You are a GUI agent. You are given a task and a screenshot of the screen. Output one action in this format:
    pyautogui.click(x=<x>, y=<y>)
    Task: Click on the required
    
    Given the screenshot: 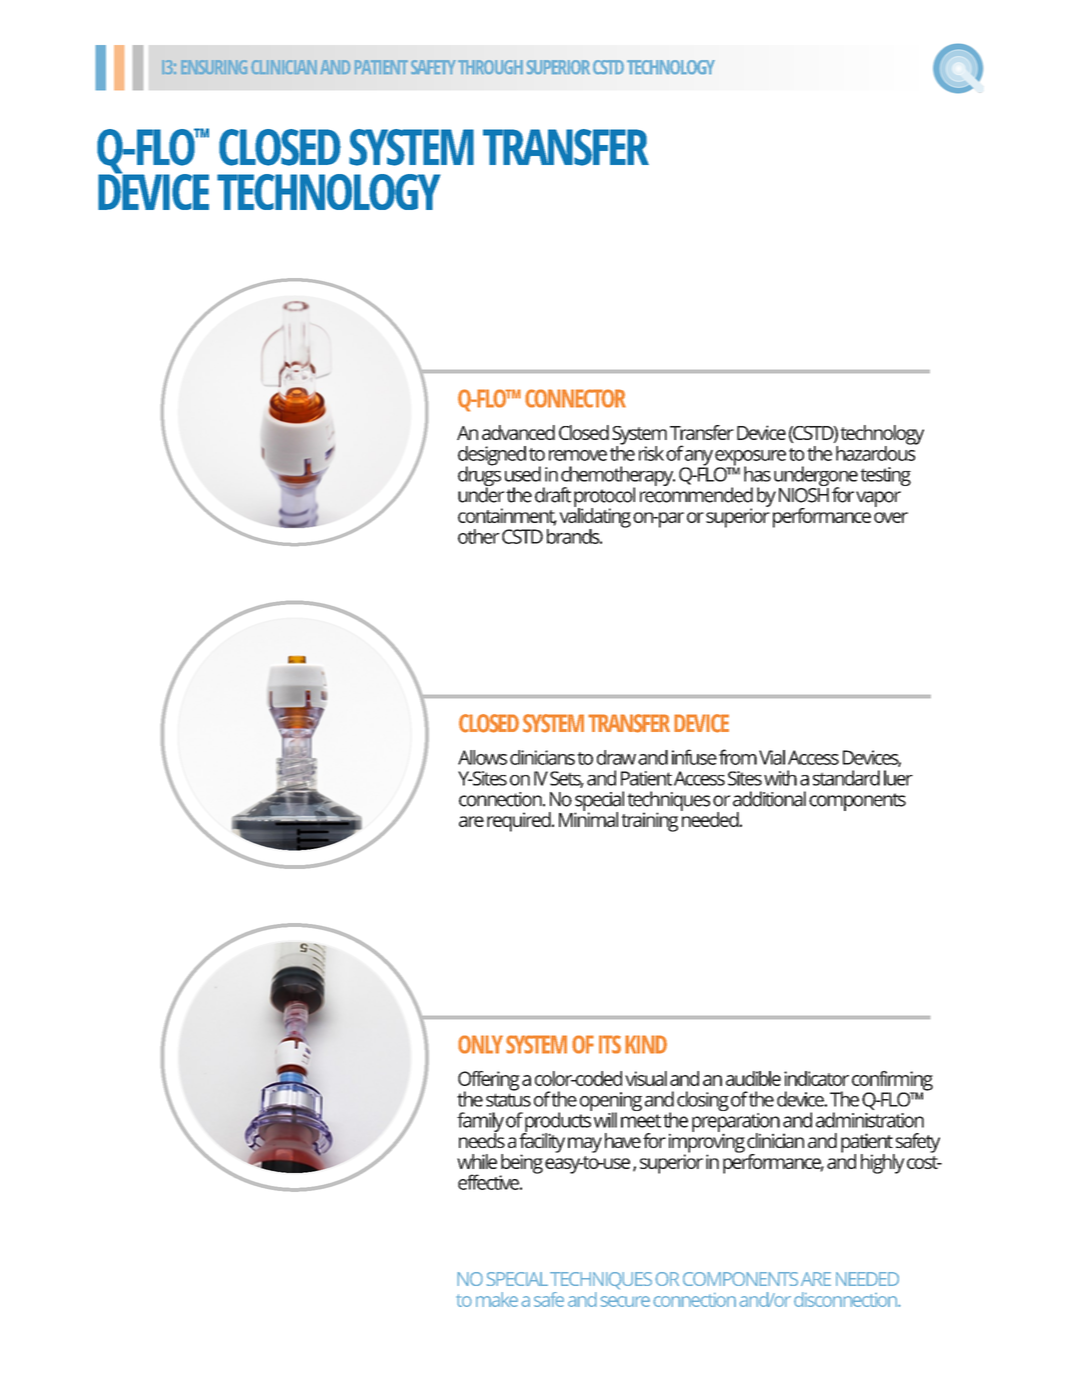 What is the action you would take?
    pyautogui.click(x=520, y=822)
